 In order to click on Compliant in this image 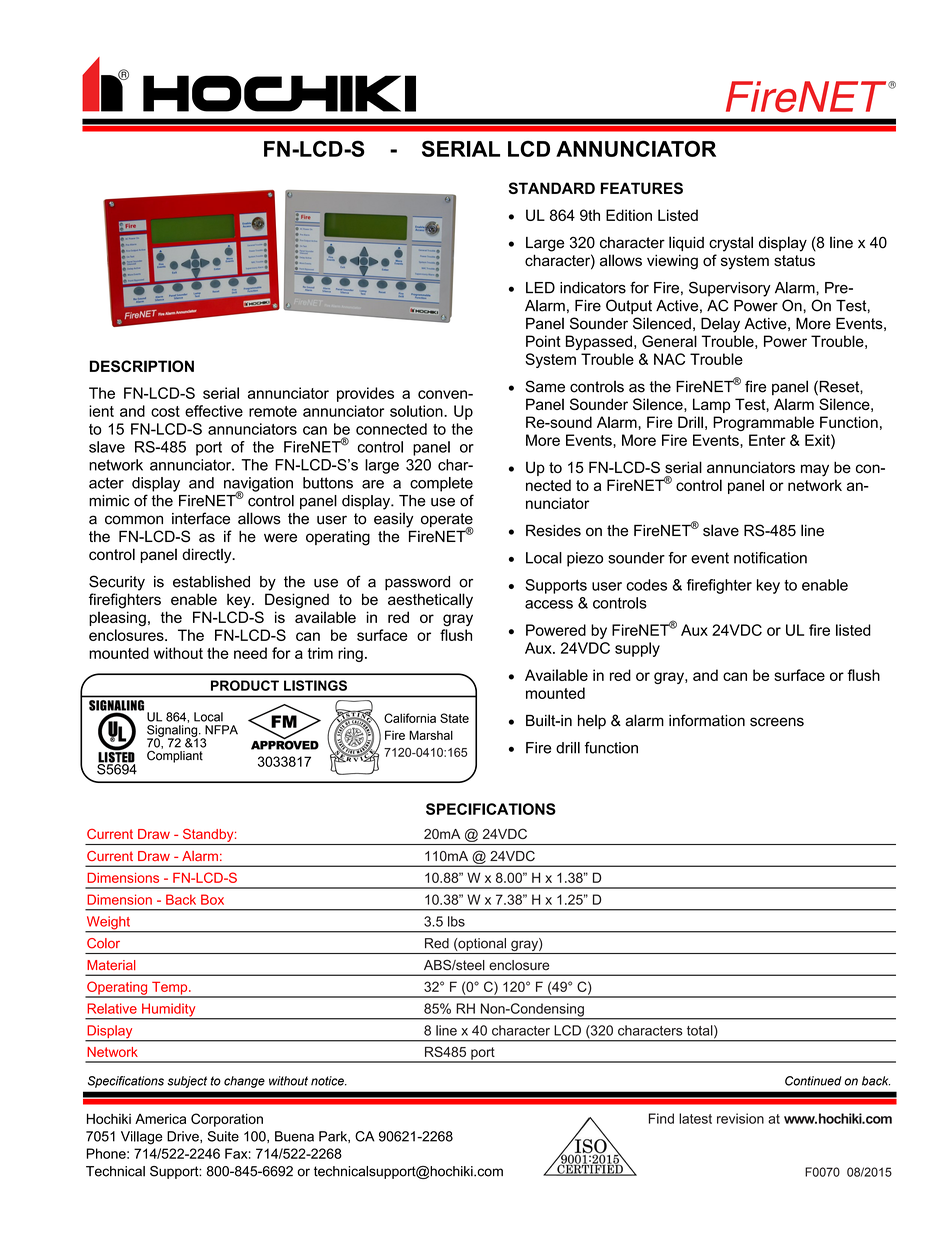, I will do `click(175, 755)`.
